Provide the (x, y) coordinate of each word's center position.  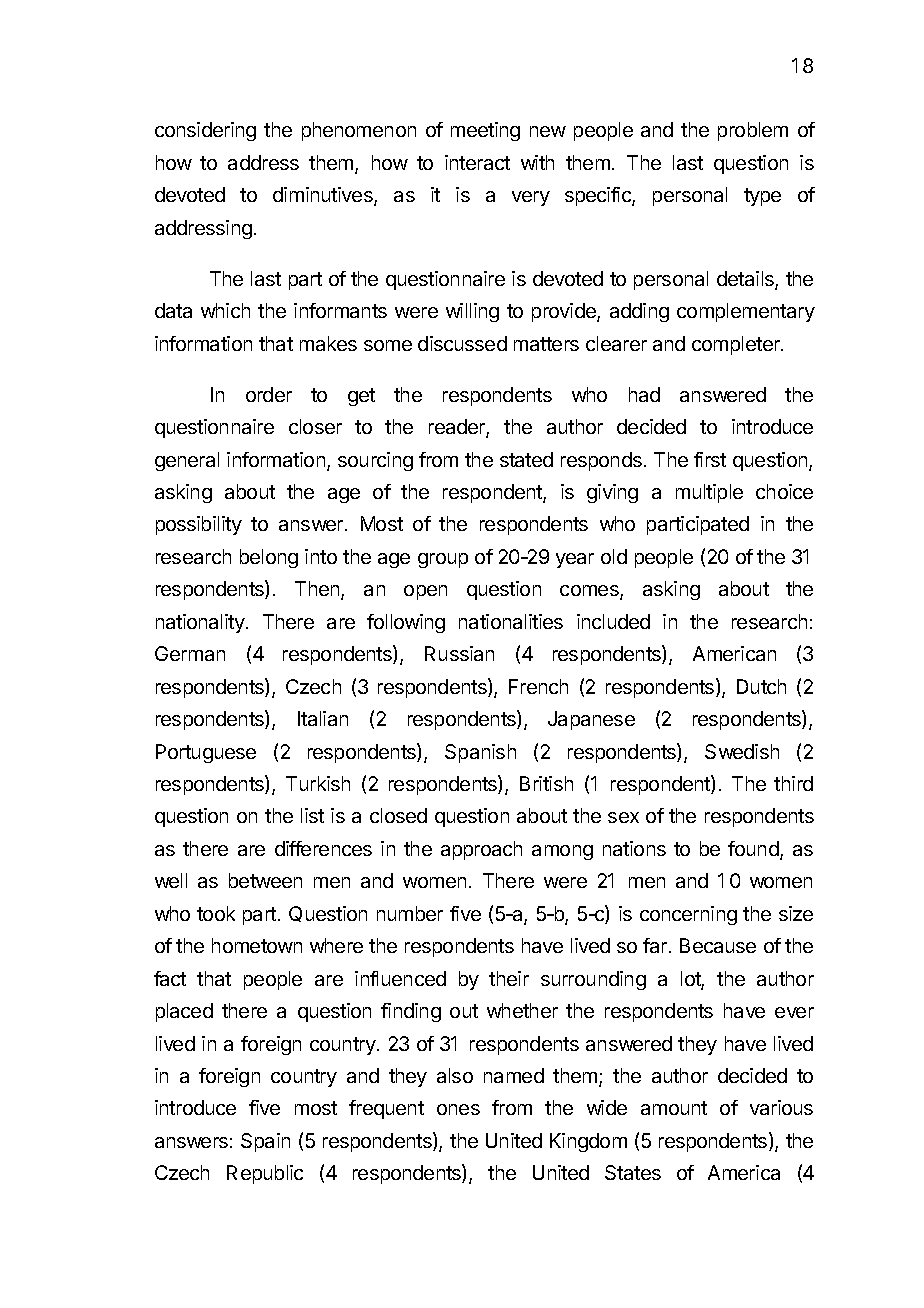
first (710, 459)
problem (753, 131)
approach (481, 850)
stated (526, 459)
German (190, 653)
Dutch (761, 686)
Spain (265, 1142)
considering (205, 131)
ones (458, 1109)
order (269, 394)
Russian (459, 653)
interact (477, 162)
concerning (688, 915)
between (265, 880)
